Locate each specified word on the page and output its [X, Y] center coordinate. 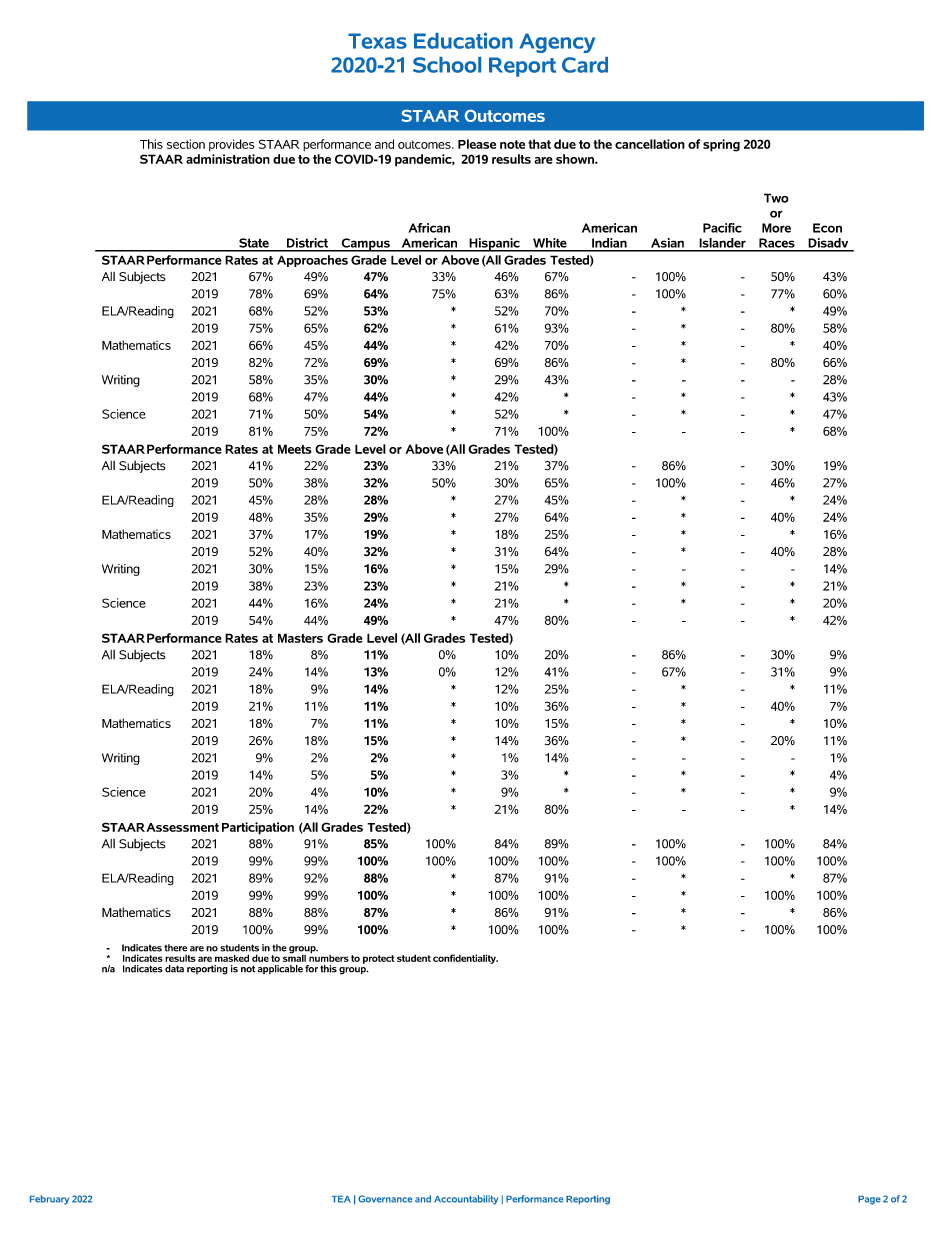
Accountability [466, 1200]
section [186, 144]
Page [869, 1200]
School [447, 65]
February [49, 1200]
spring [721, 145]
